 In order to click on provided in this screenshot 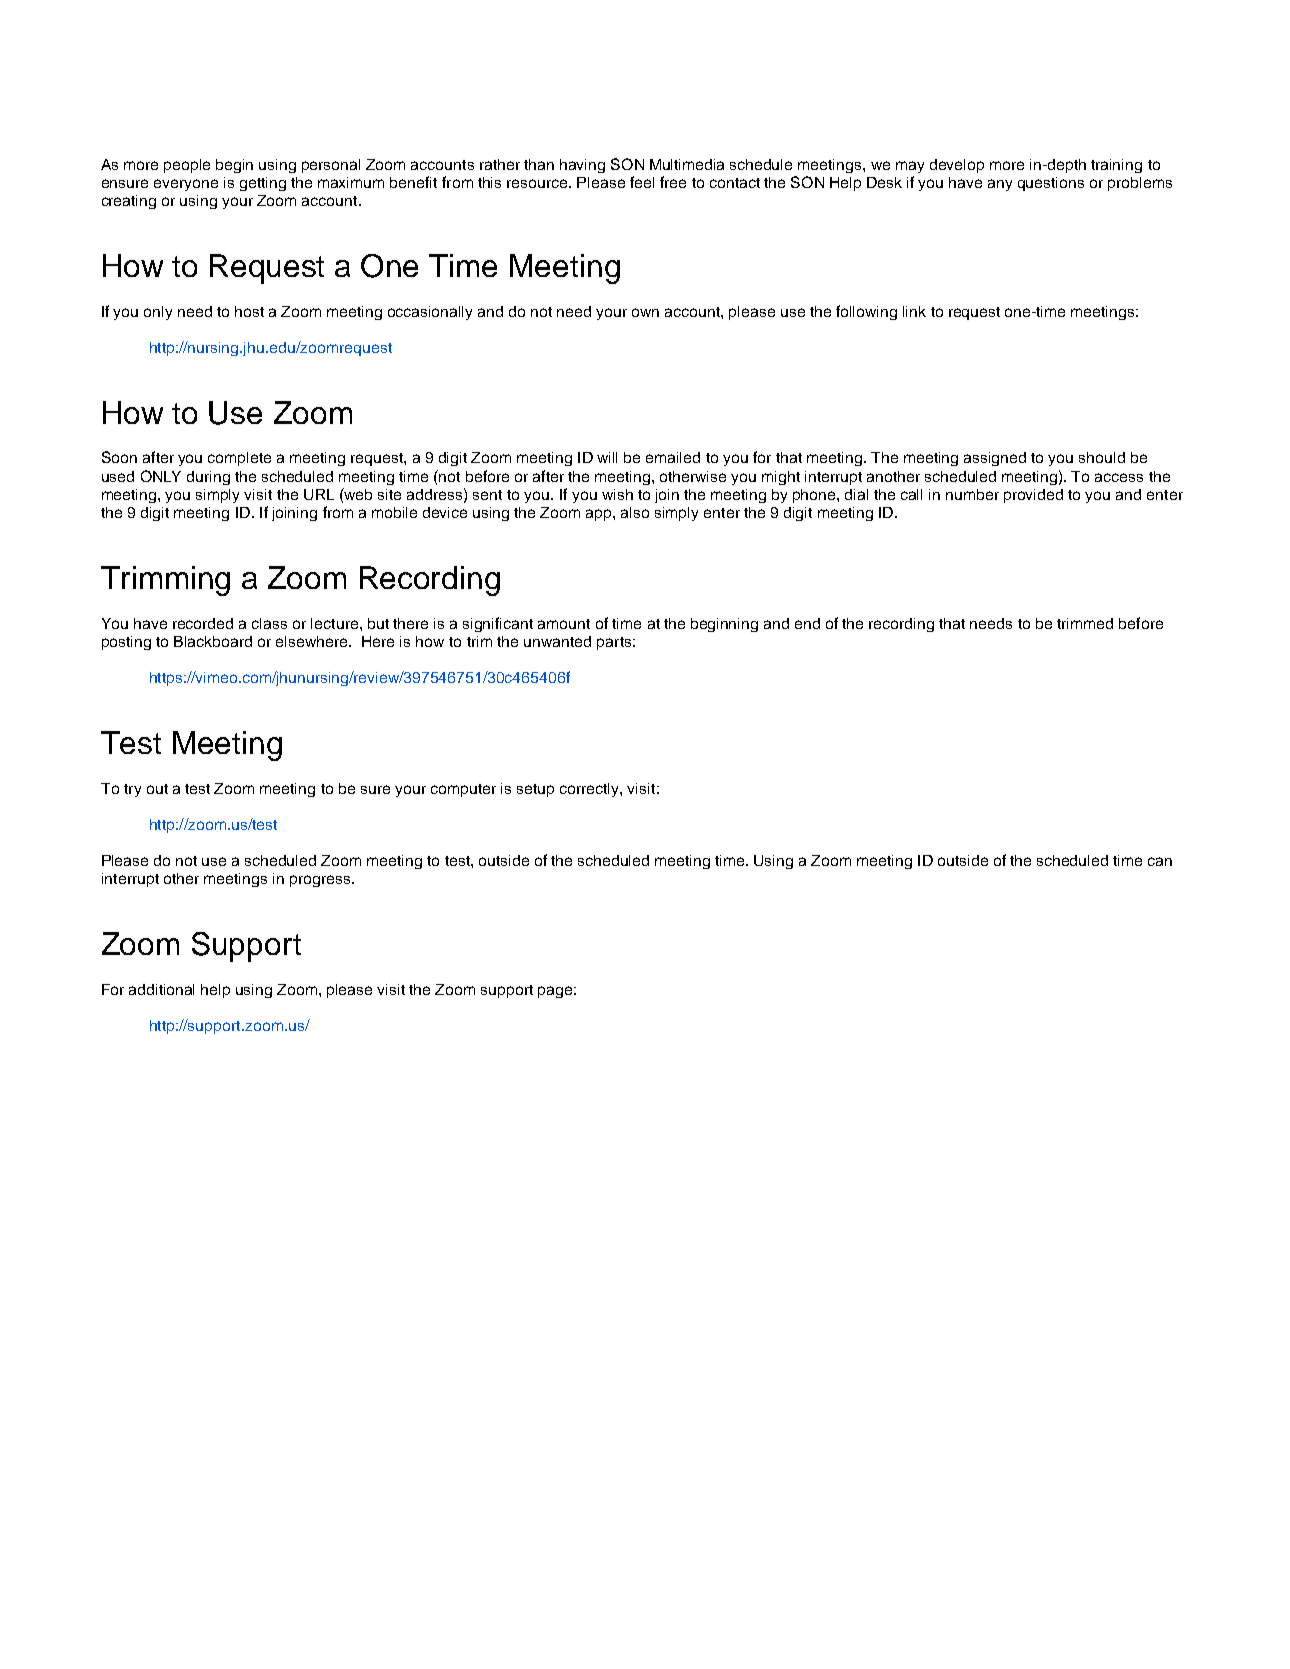, I will do `click(1033, 496)`.
